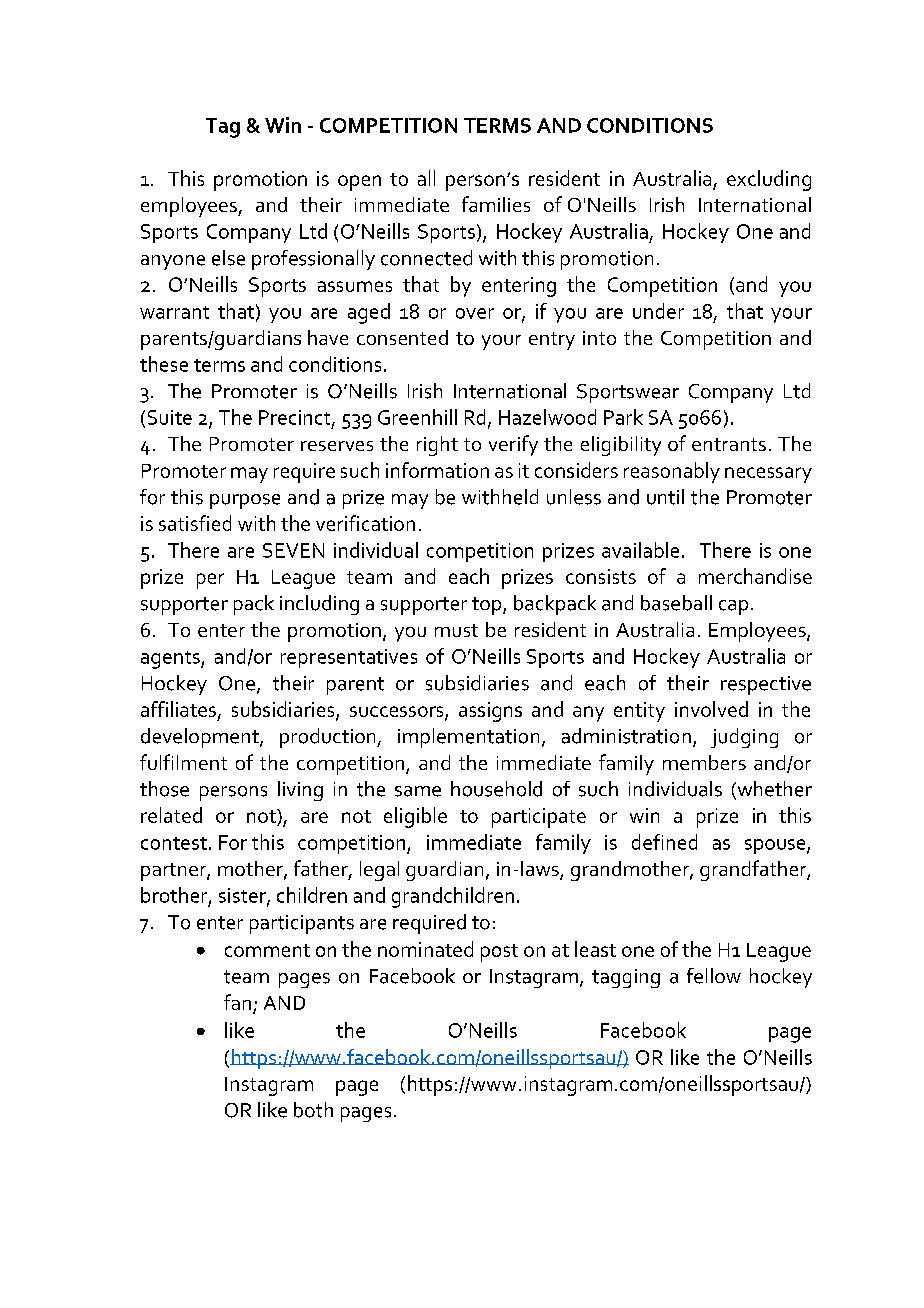 The width and height of the document is (924, 1308). Describe the element at coordinates (665, 497) in the document. I see `until` at that location.
